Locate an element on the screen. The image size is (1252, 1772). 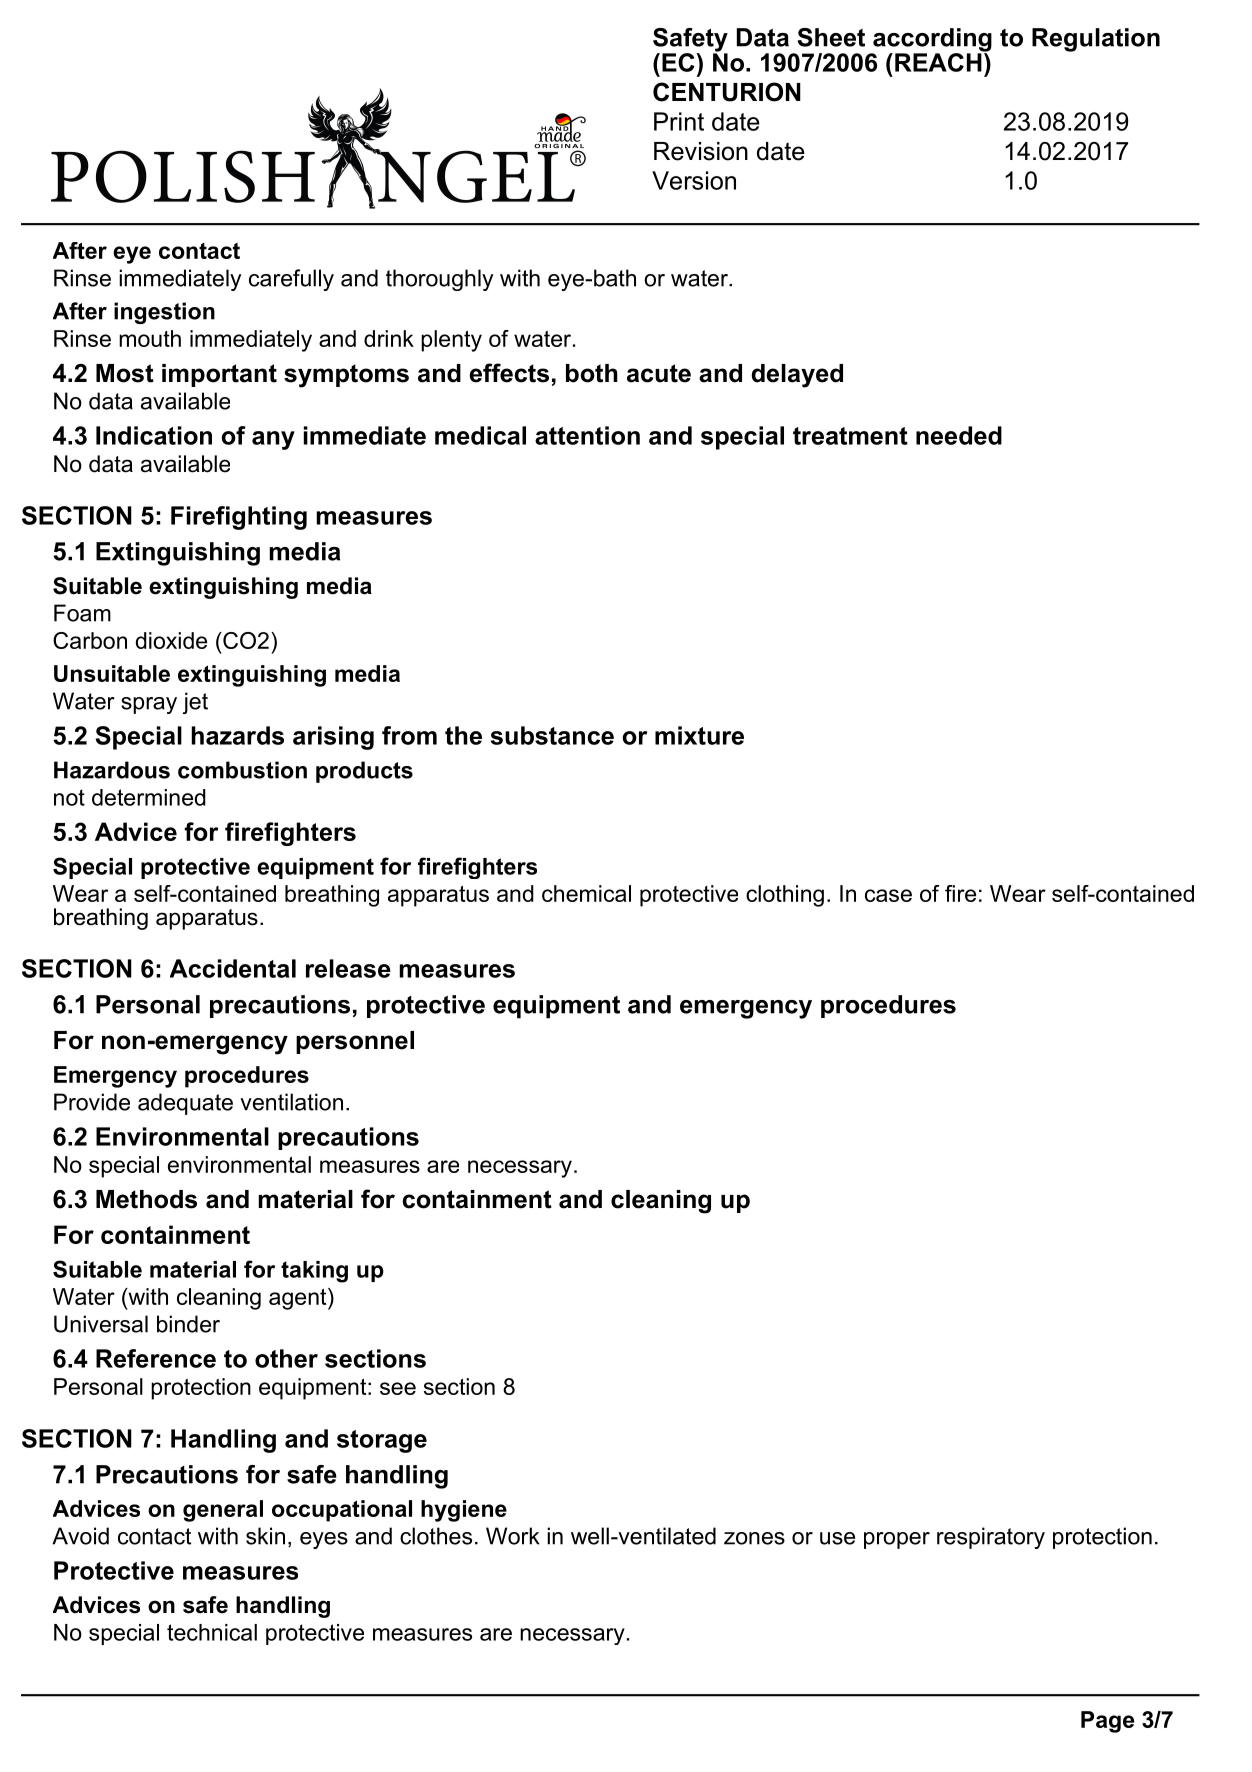
Print is located at coordinates (679, 121).
